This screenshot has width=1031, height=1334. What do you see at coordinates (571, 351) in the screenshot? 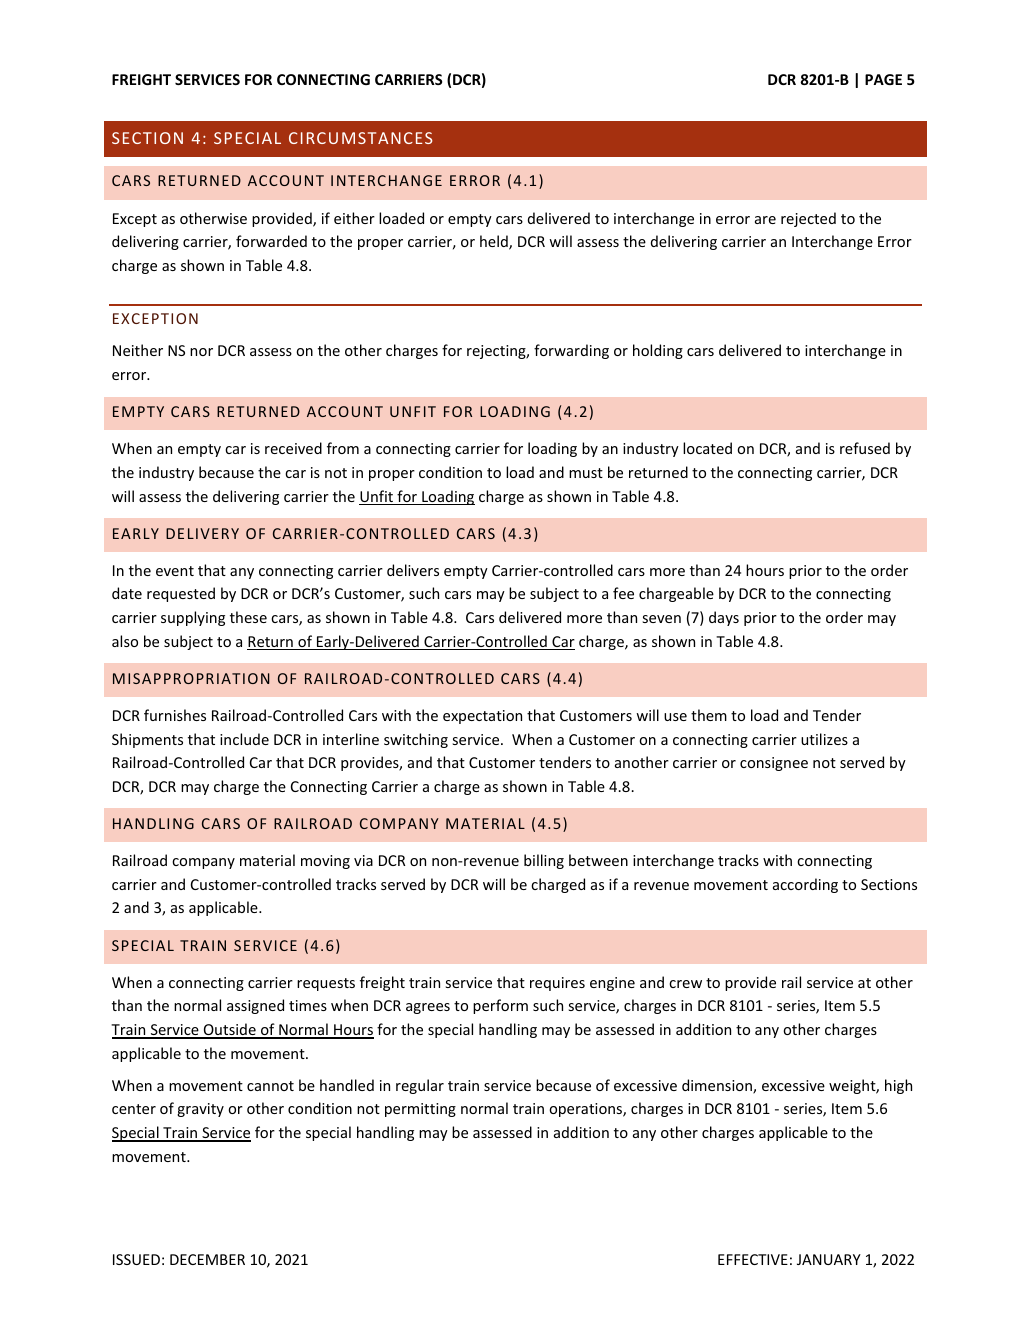
I see `forwarding` at bounding box center [571, 351].
